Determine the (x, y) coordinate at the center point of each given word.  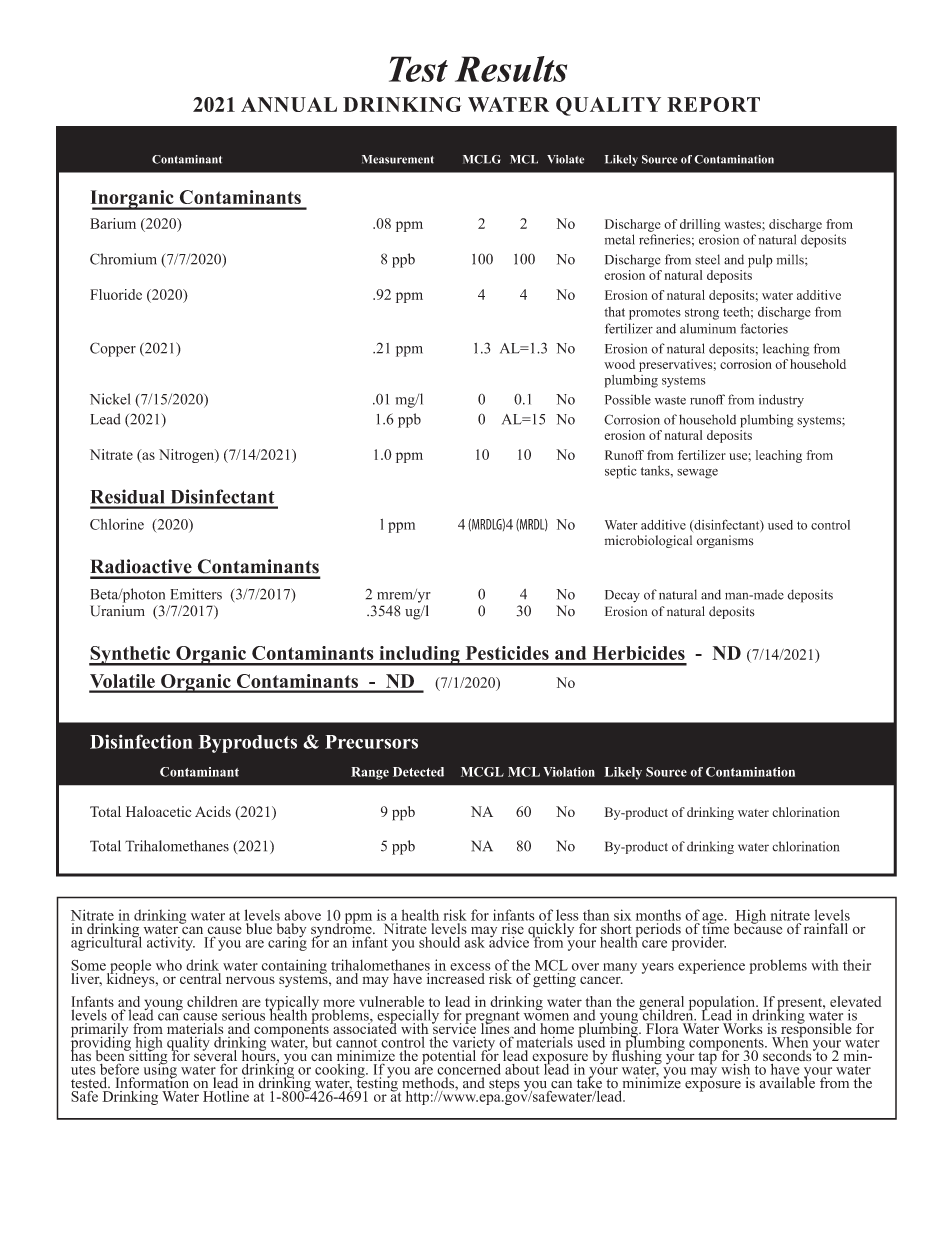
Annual (289, 104)
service (454, 1028)
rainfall (826, 927)
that (614, 312)
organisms (725, 541)
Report (713, 104)
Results (511, 69)
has (81, 1054)
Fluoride (116, 294)
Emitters (196, 594)
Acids (213, 811)
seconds (788, 1056)
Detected (418, 772)
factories (764, 328)
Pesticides (507, 653)
